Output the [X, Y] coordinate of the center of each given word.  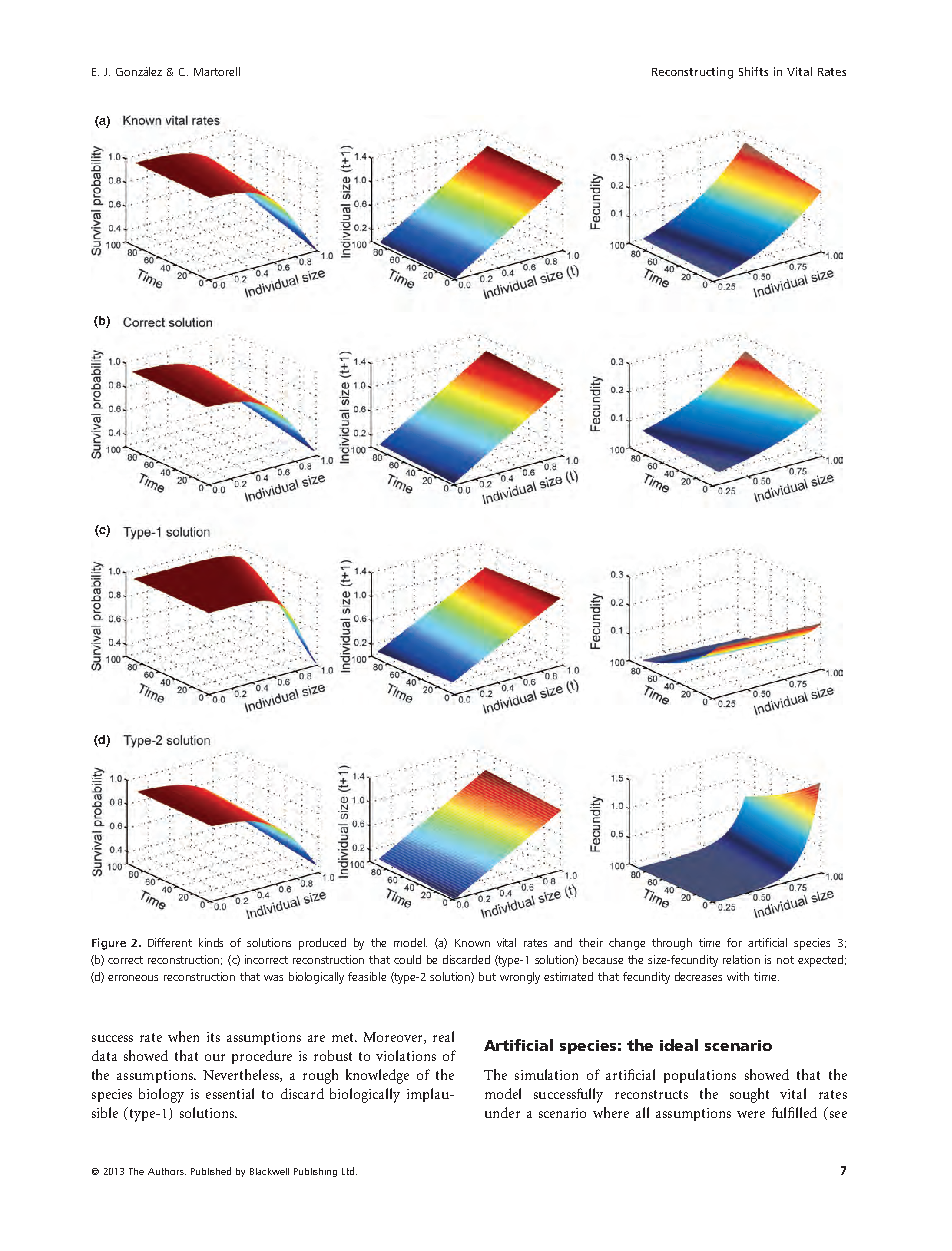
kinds [211, 942]
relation [741, 959]
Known [472, 943]
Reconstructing [692, 73]
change [627, 944]
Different [170, 942]
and [563, 942]
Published [211, 1171]
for [734, 942]
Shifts [753, 71]
